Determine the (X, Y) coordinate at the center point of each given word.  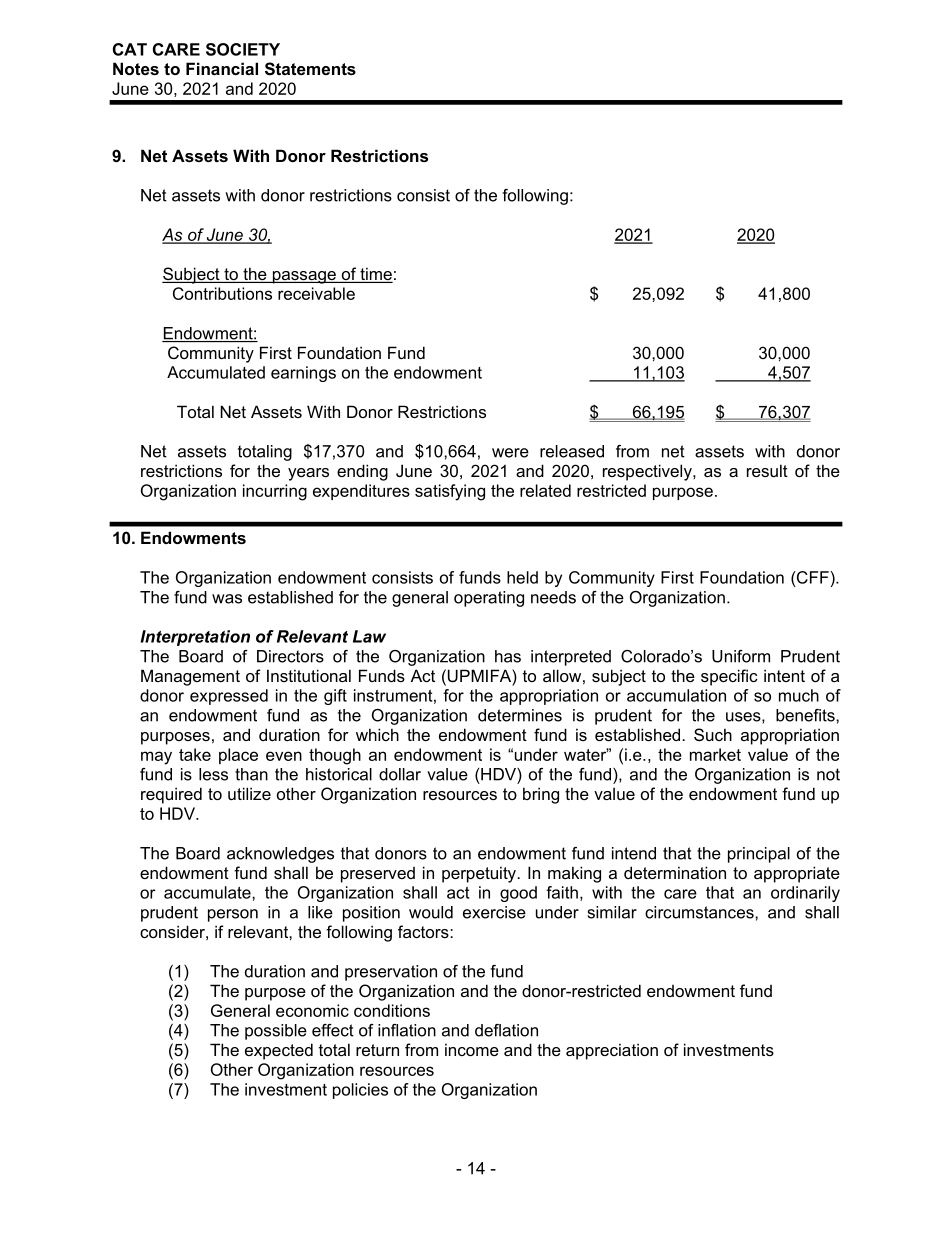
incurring (275, 492)
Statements (310, 69)
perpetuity (480, 874)
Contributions (222, 293)
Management (190, 677)
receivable (316, 293)
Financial (222, 68)
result (767, 470)
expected (279, 1051)
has (508, 656)
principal (759, 855)
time (375, 275)
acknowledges (280, 855)
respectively (648, 472)
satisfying (450, 492)
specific (729, 677)
